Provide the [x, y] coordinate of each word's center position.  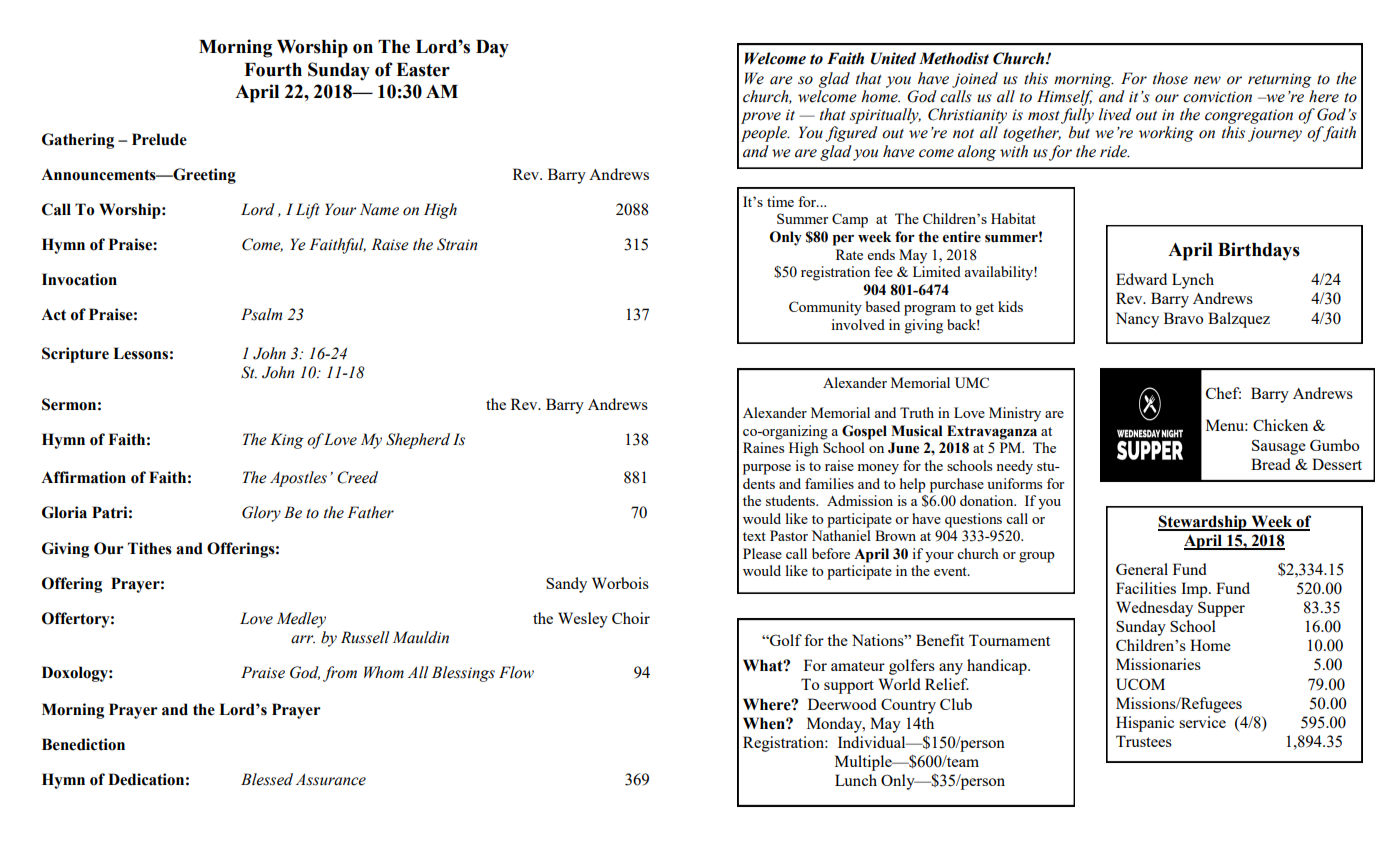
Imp [1195, 590]
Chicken [1280, 425]
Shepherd [418, 441]
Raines [763, 447]
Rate [849, 254]
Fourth [273, 70]
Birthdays [1259, 251]
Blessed [267, 779]
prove [761, 118]
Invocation [79, 279]
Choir [631, 618]
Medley [301, 620]
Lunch [856, 780]
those [1170, 78]
